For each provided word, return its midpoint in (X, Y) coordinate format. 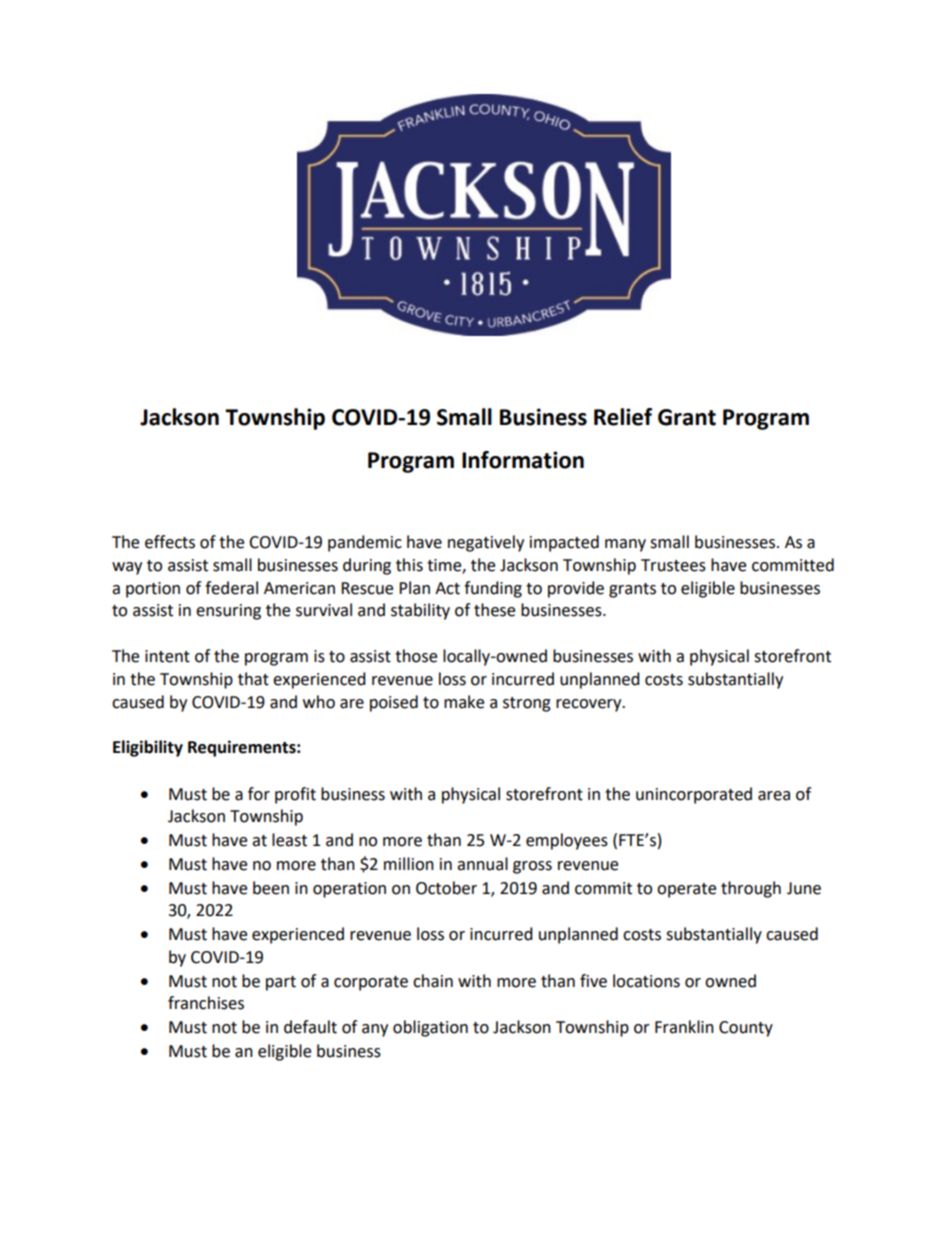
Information (523, 460)
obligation (430, 1028)
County (746, 1029)
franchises (206, 1003)
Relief (623, 417)
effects (170, 542)
